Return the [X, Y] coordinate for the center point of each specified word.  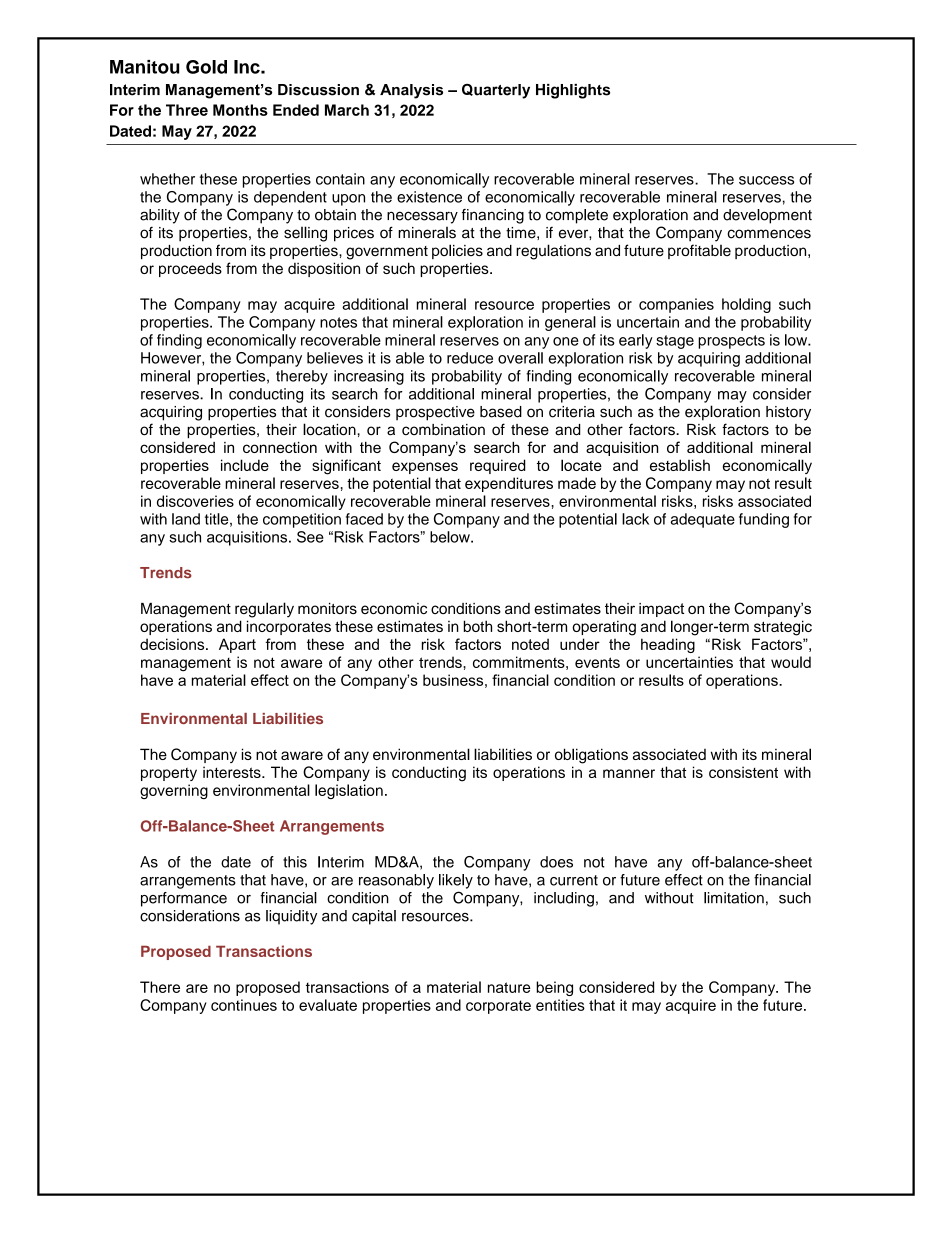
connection [280, 447]
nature [509, 987]
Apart [237, 645]
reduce [470, 358]
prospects [731, 342]
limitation [734, 898]
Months [240, 110]
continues [244, 1005]
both [478, 626]
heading [668, 645]
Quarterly [496, 91]
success [766, 180]
